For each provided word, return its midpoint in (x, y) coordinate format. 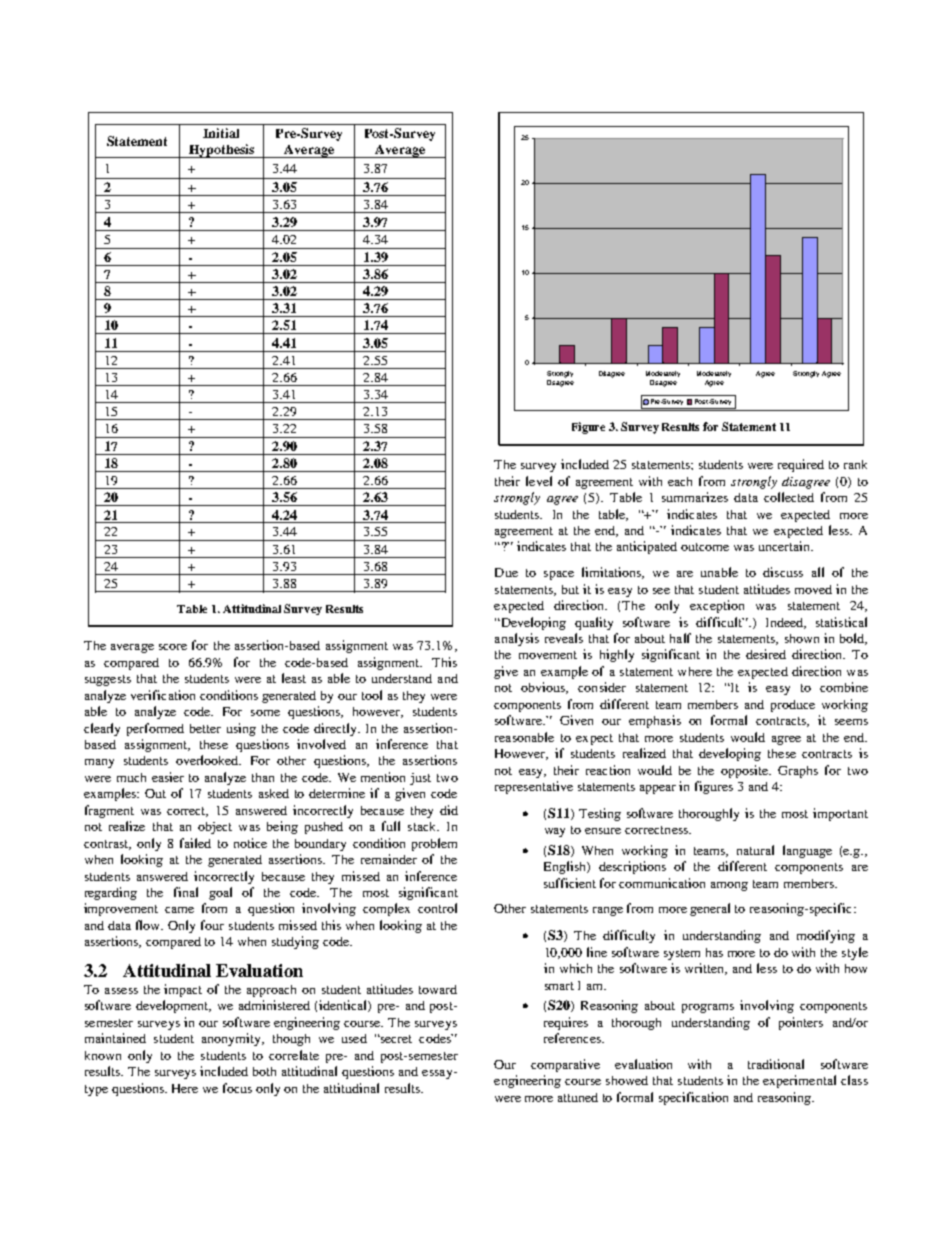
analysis (517, 639)
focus (237, 1088)
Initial (221, 133)
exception (717, 606)
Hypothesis (221, 151)
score (173, 647)
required (801, 465)
